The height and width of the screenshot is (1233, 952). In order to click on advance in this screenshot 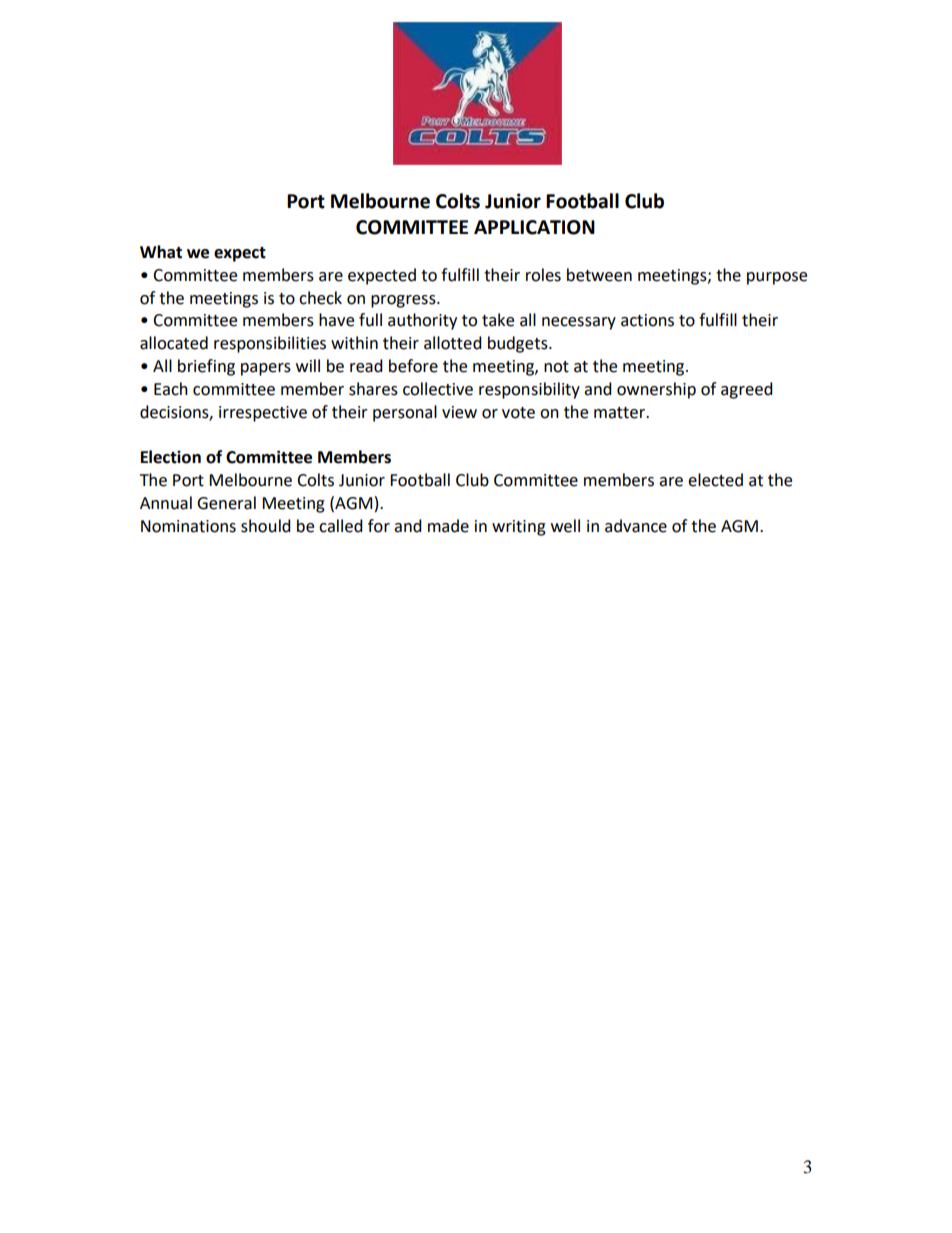, I will do `click(636, 526)`.
